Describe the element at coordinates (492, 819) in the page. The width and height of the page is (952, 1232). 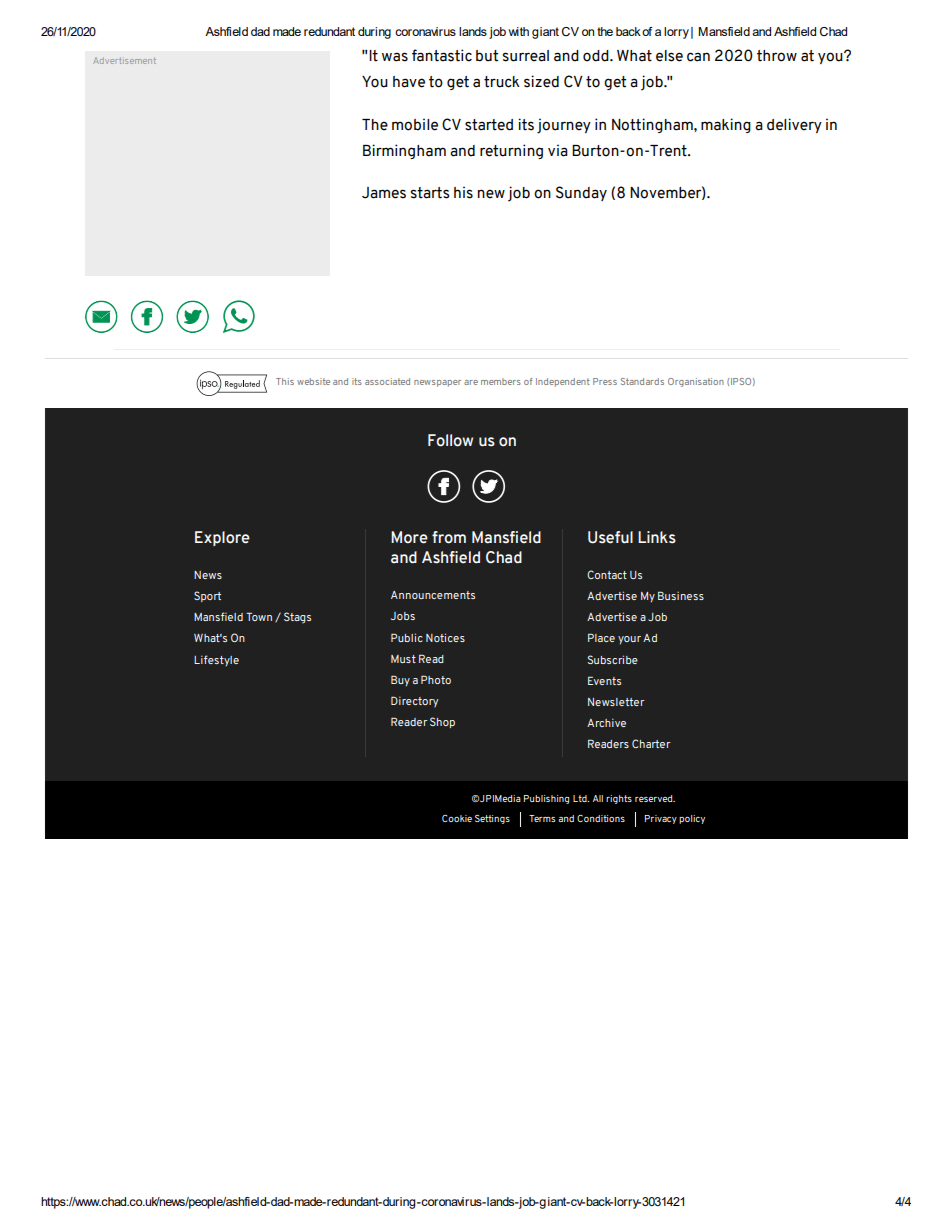
I see `Settings` at that location.
